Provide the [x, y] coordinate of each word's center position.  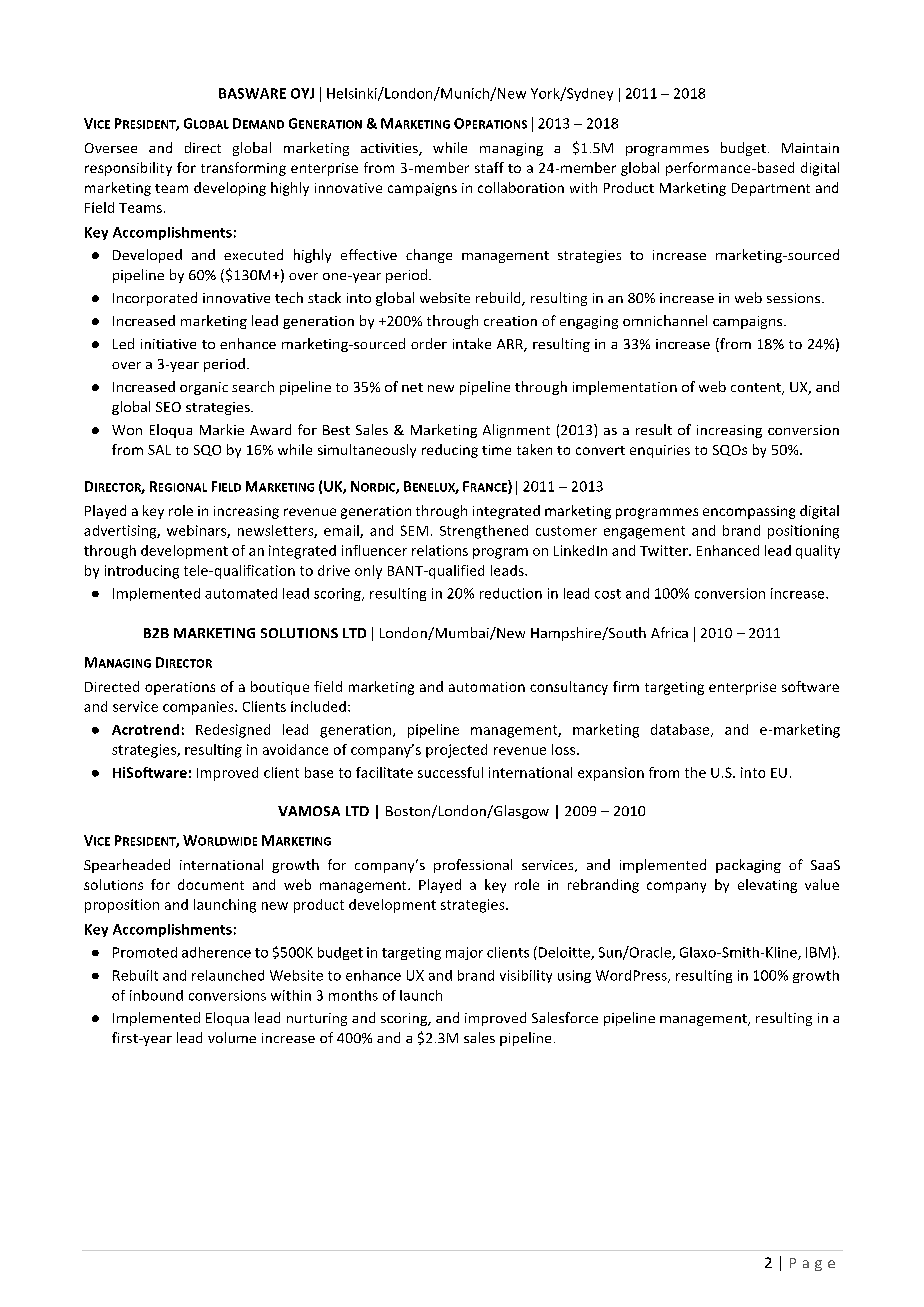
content [757, 389]
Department [771, 189]
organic [204, 388]
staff [489, 167]
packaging [748, 866]
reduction [511, 593]
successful [450, 772]
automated [241, 593]
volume [232, 1037]
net [412, 387]
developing [230, 189]
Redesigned [233, 731]
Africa [669, 632]
